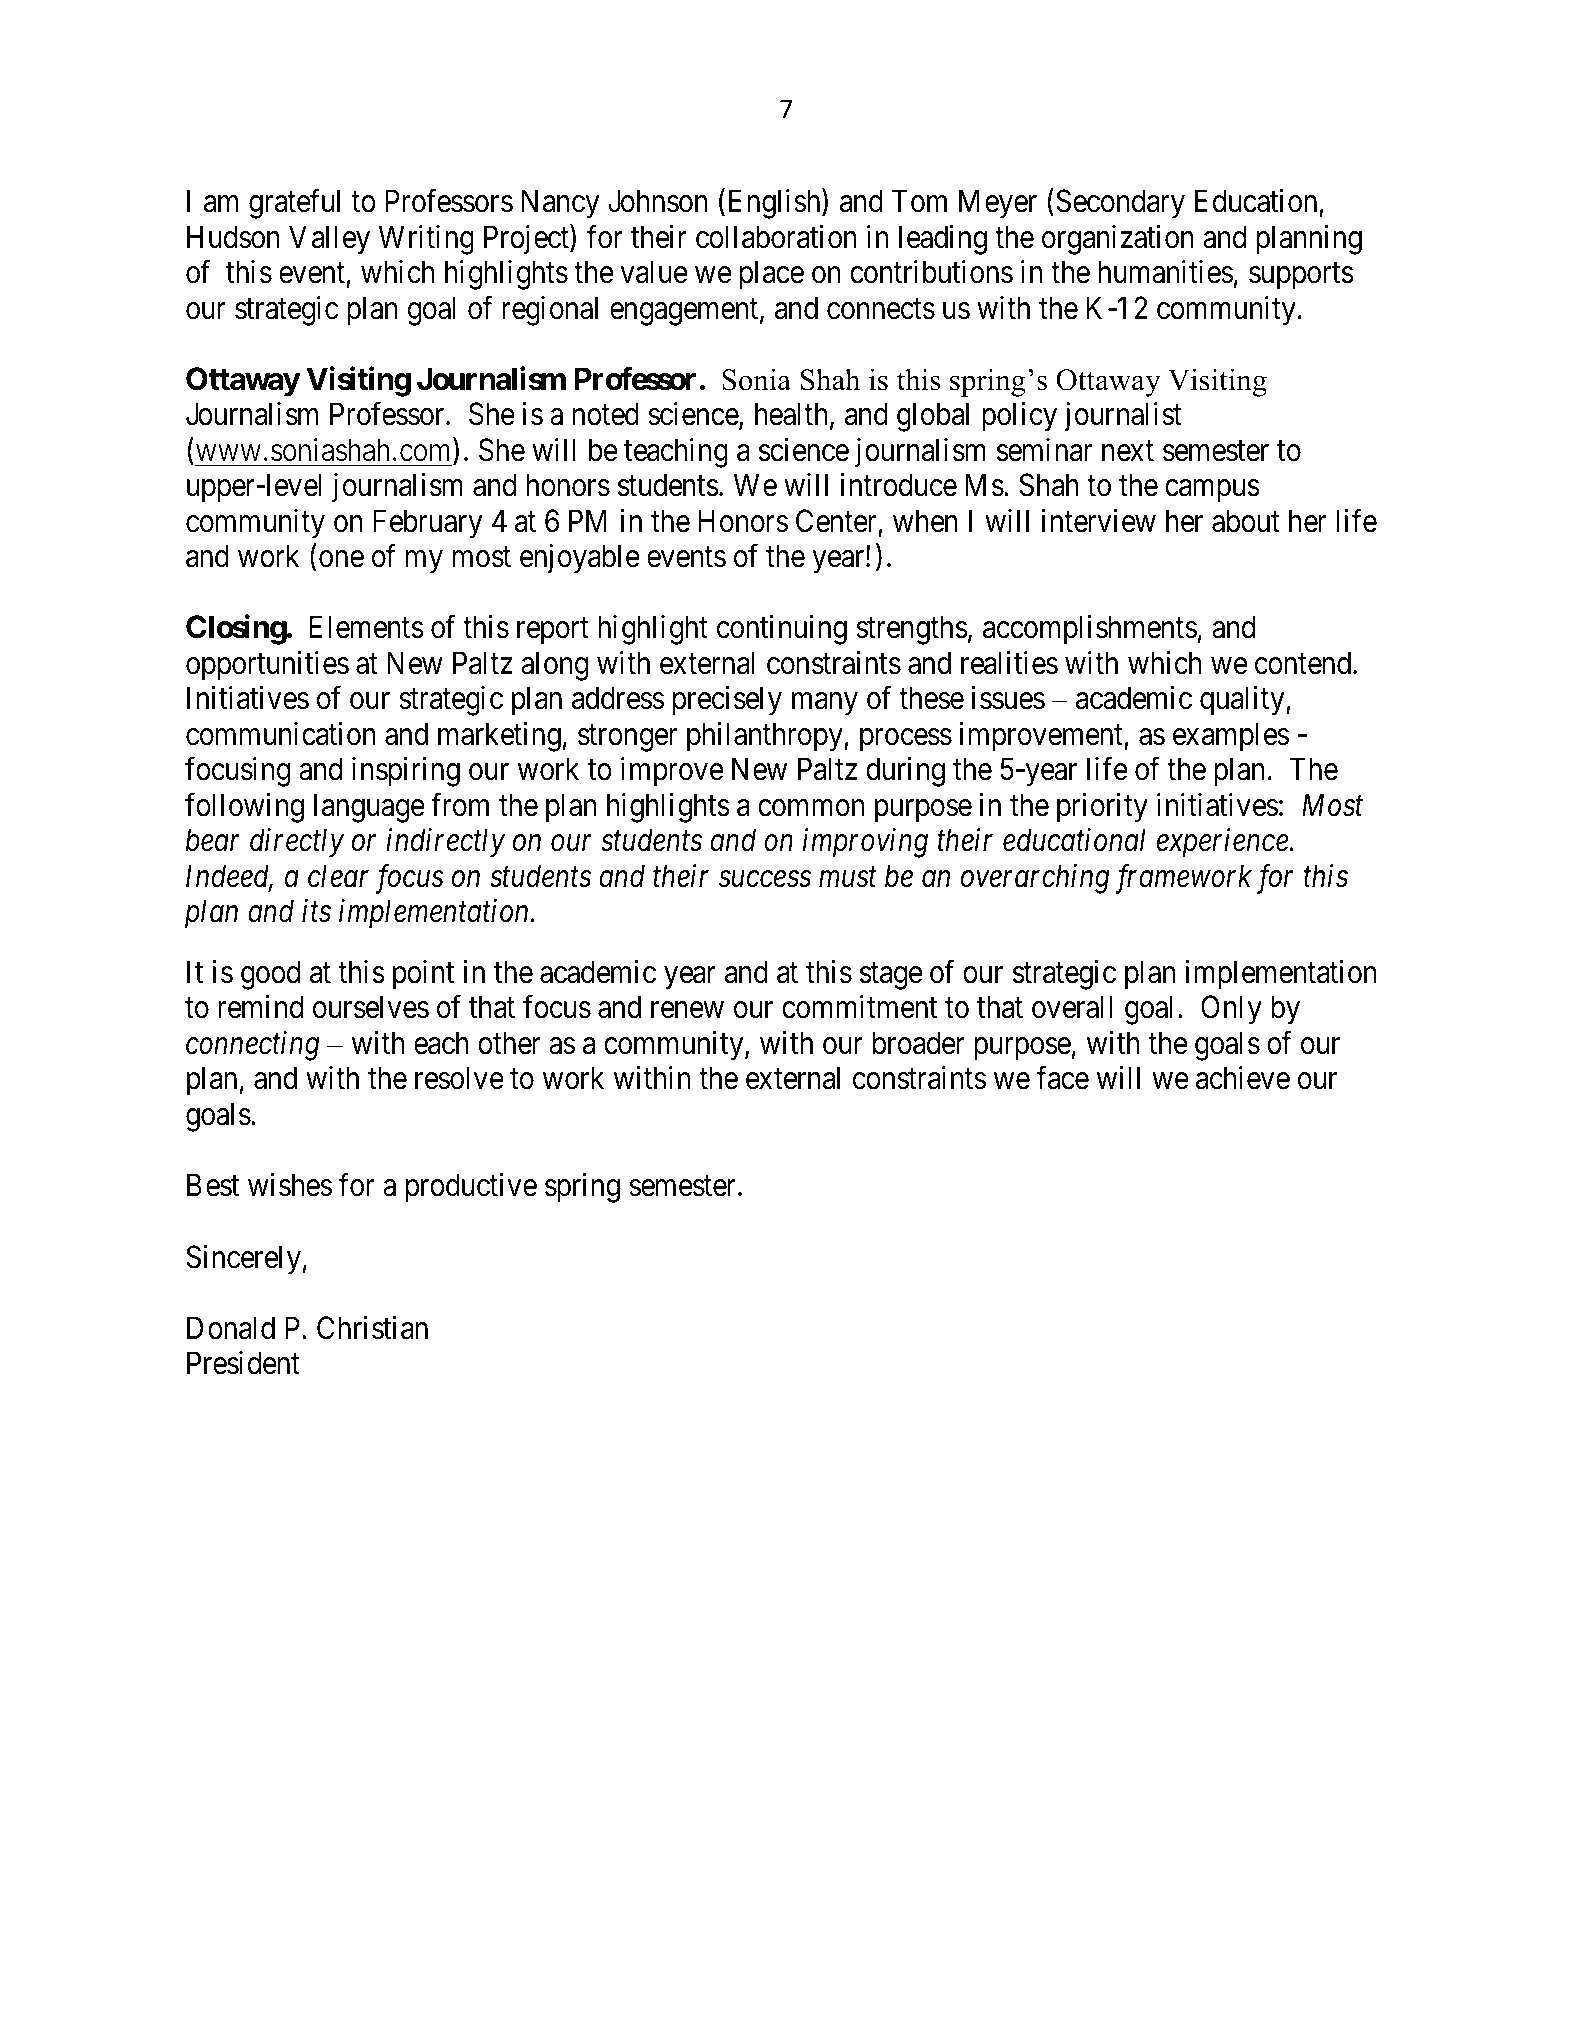 The width and height of the document is (1572, 2034). What do you see at coordinates (329, 240) in the document?
I see `Valley` at bounding box center [329, 240].
